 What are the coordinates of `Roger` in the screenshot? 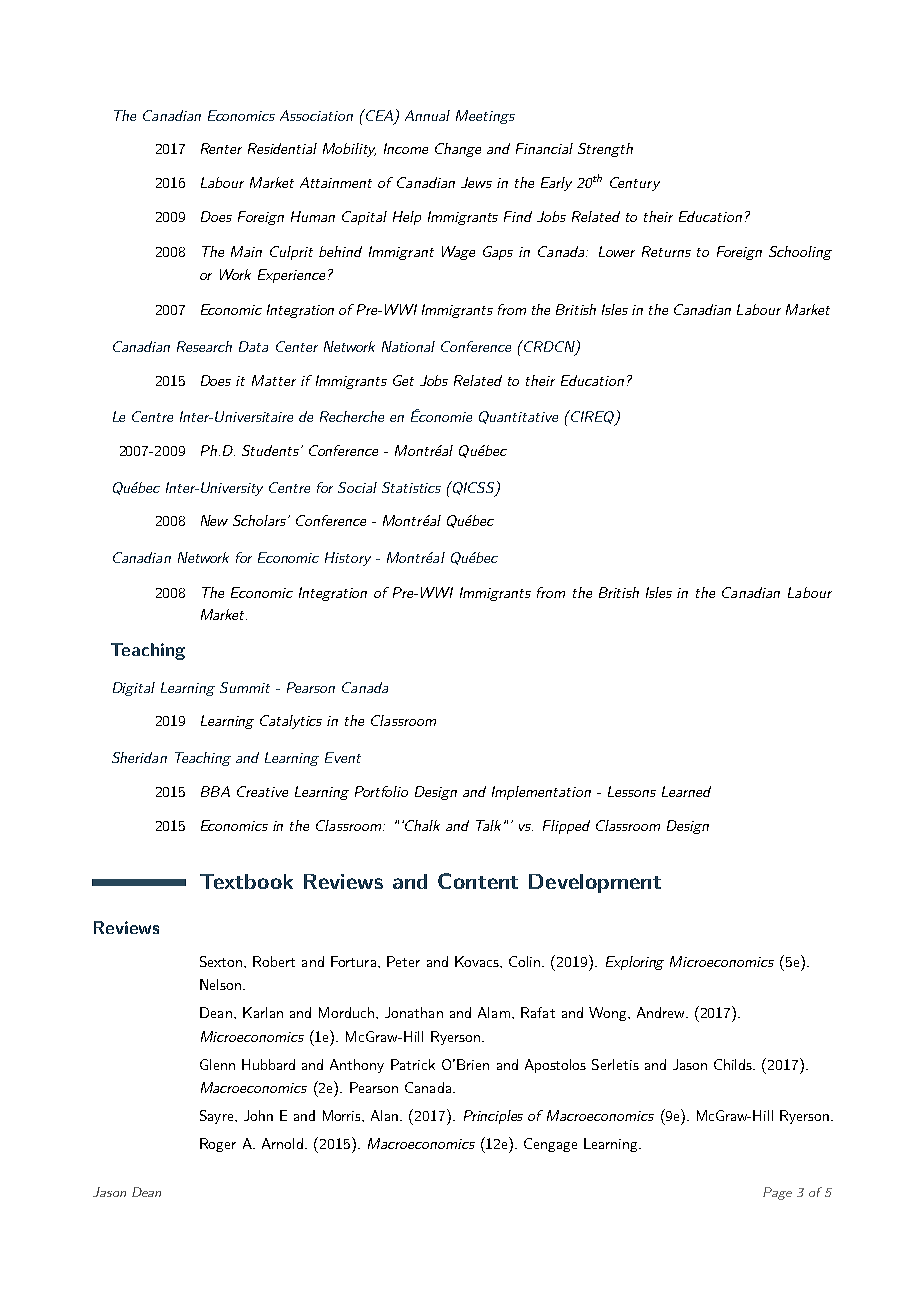 It's located at (218, 1145).
